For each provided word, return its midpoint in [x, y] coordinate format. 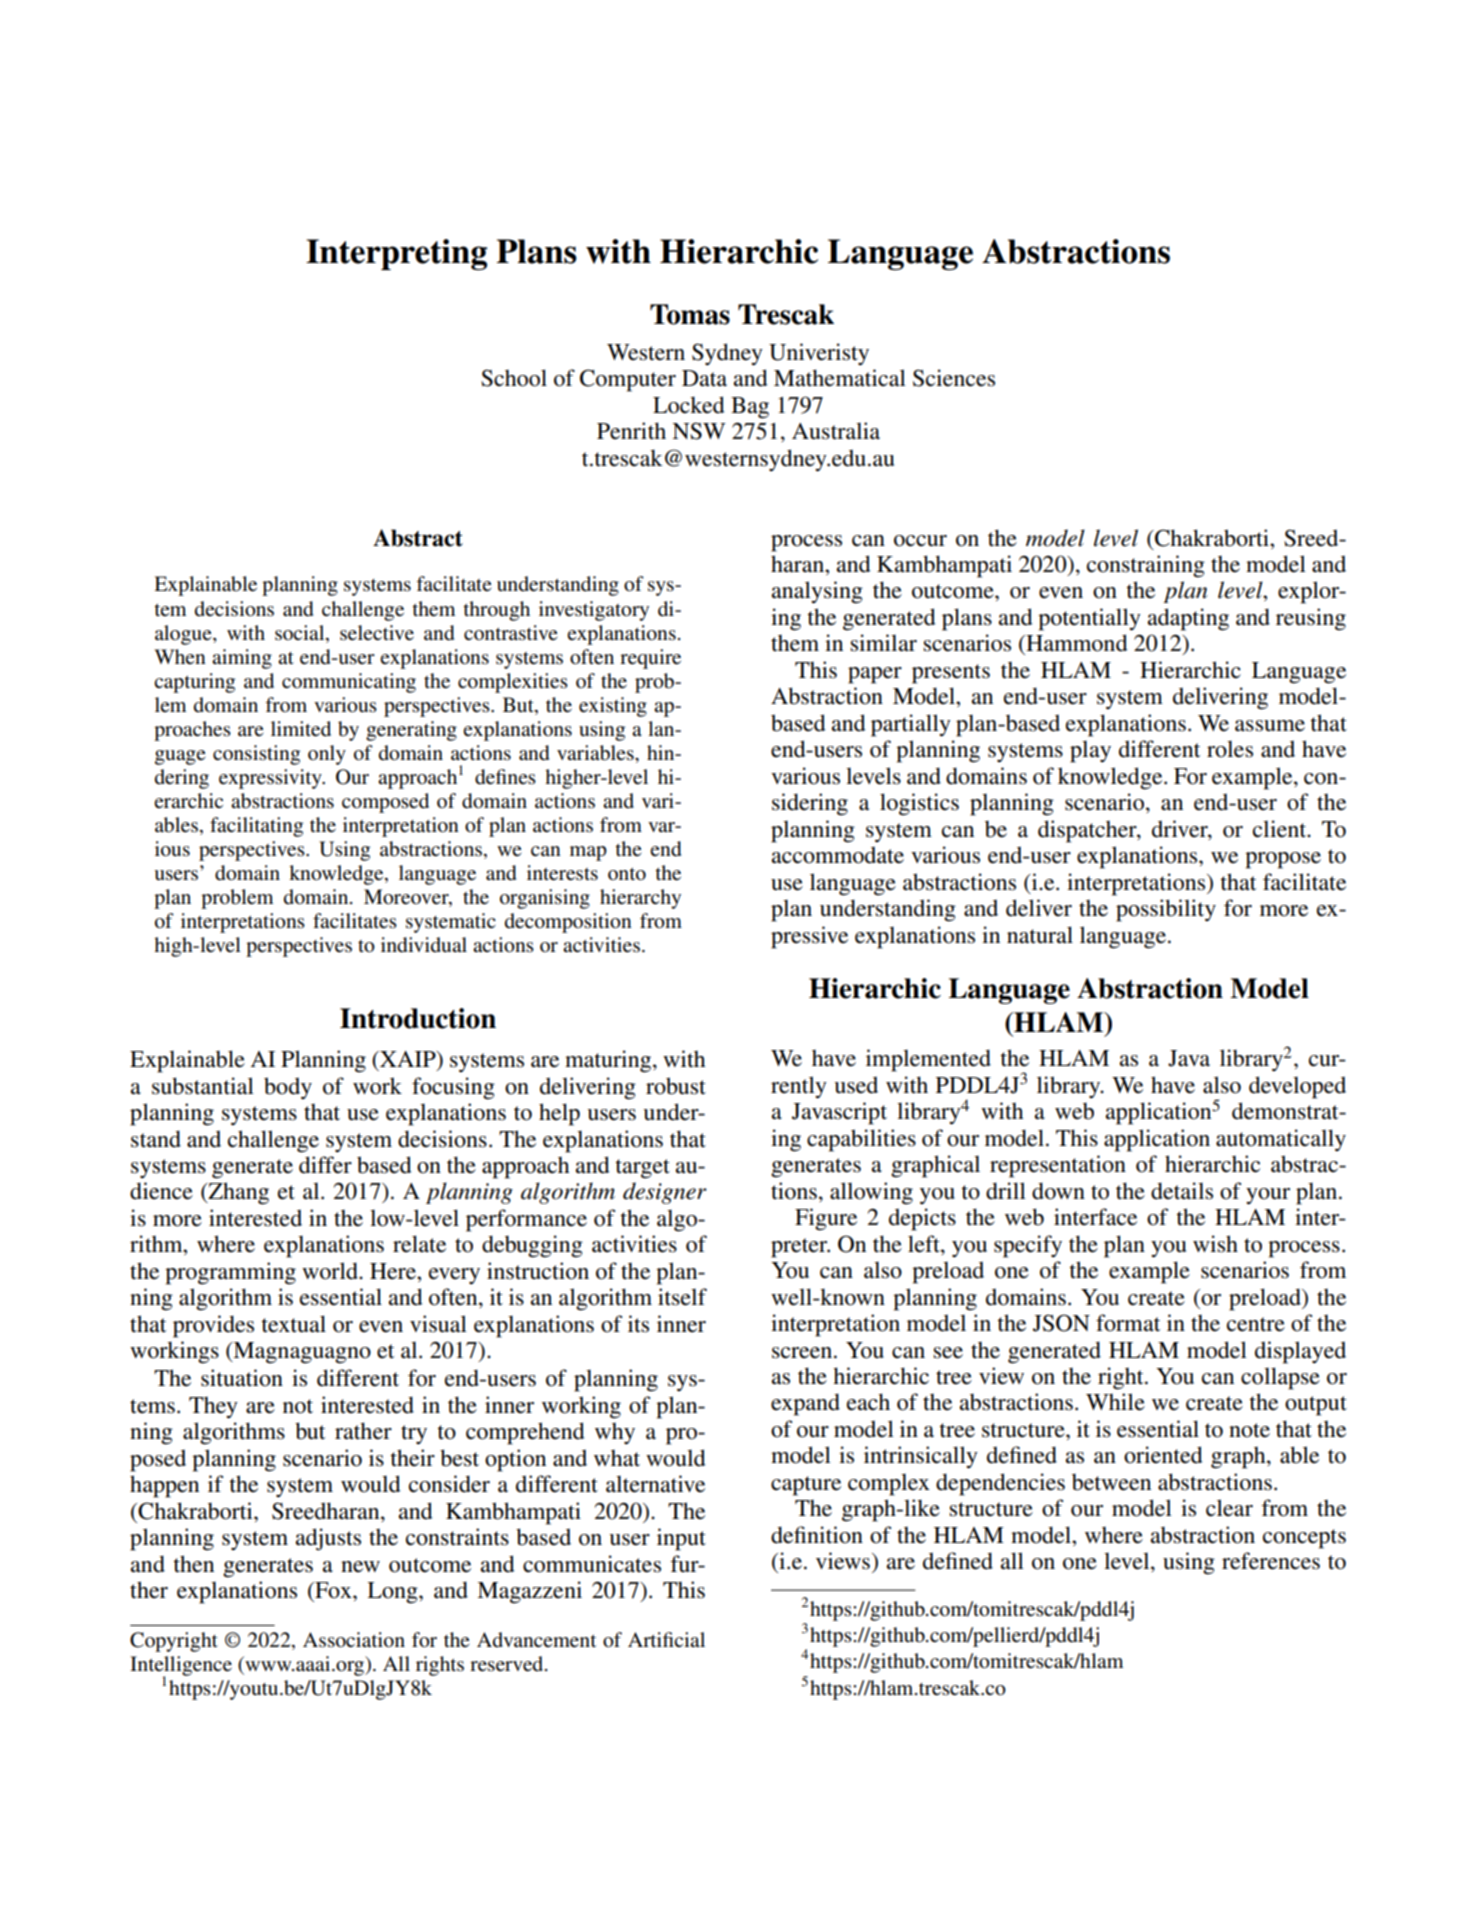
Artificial [666, 1639]
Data [704, 378]
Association [354, 1640]
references [1271, 1561]
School [514, 378]
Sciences [954, 378]
